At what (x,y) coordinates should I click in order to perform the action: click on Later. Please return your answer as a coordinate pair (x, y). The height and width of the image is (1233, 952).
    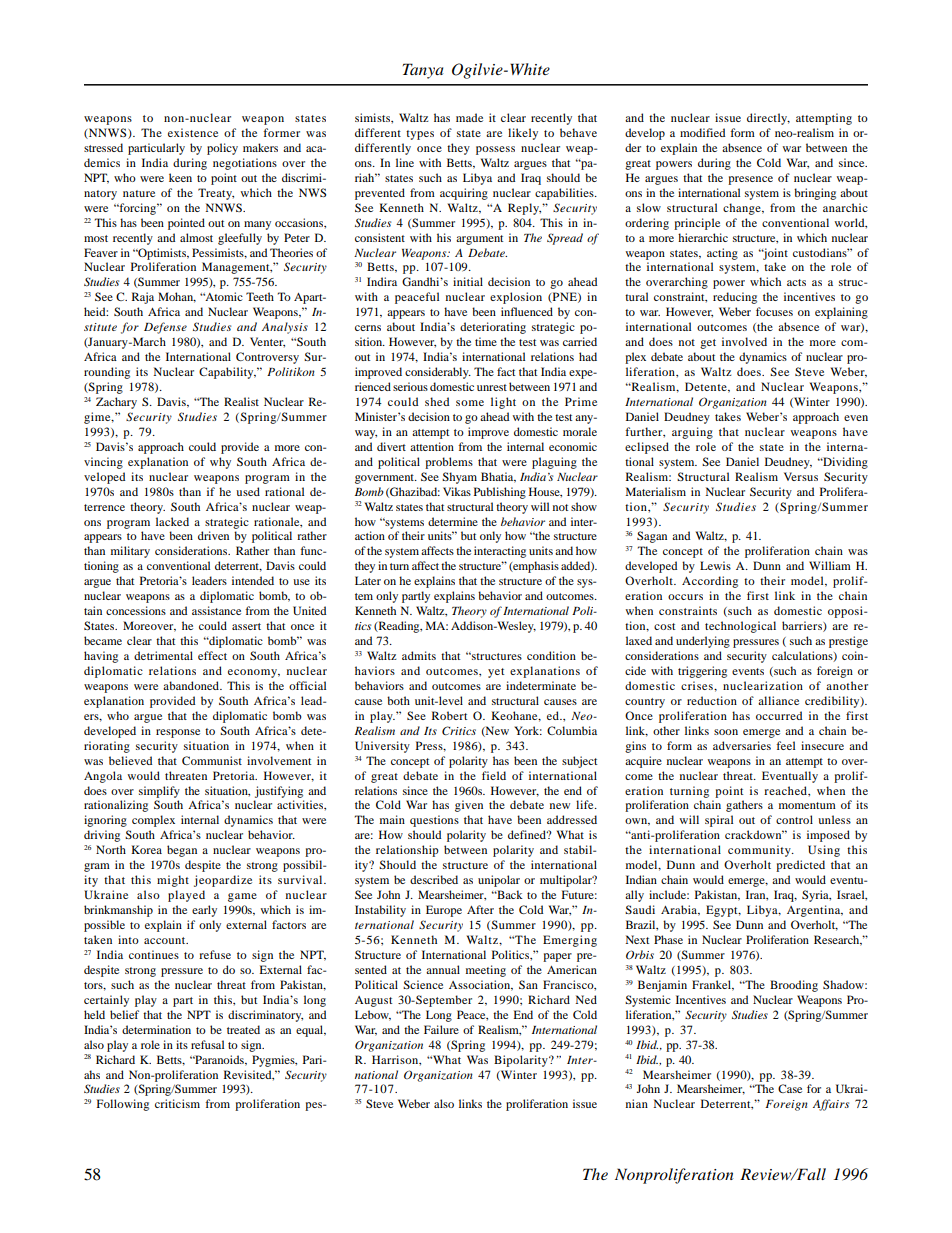
    Looking at the image, I should click on (368, 580).
